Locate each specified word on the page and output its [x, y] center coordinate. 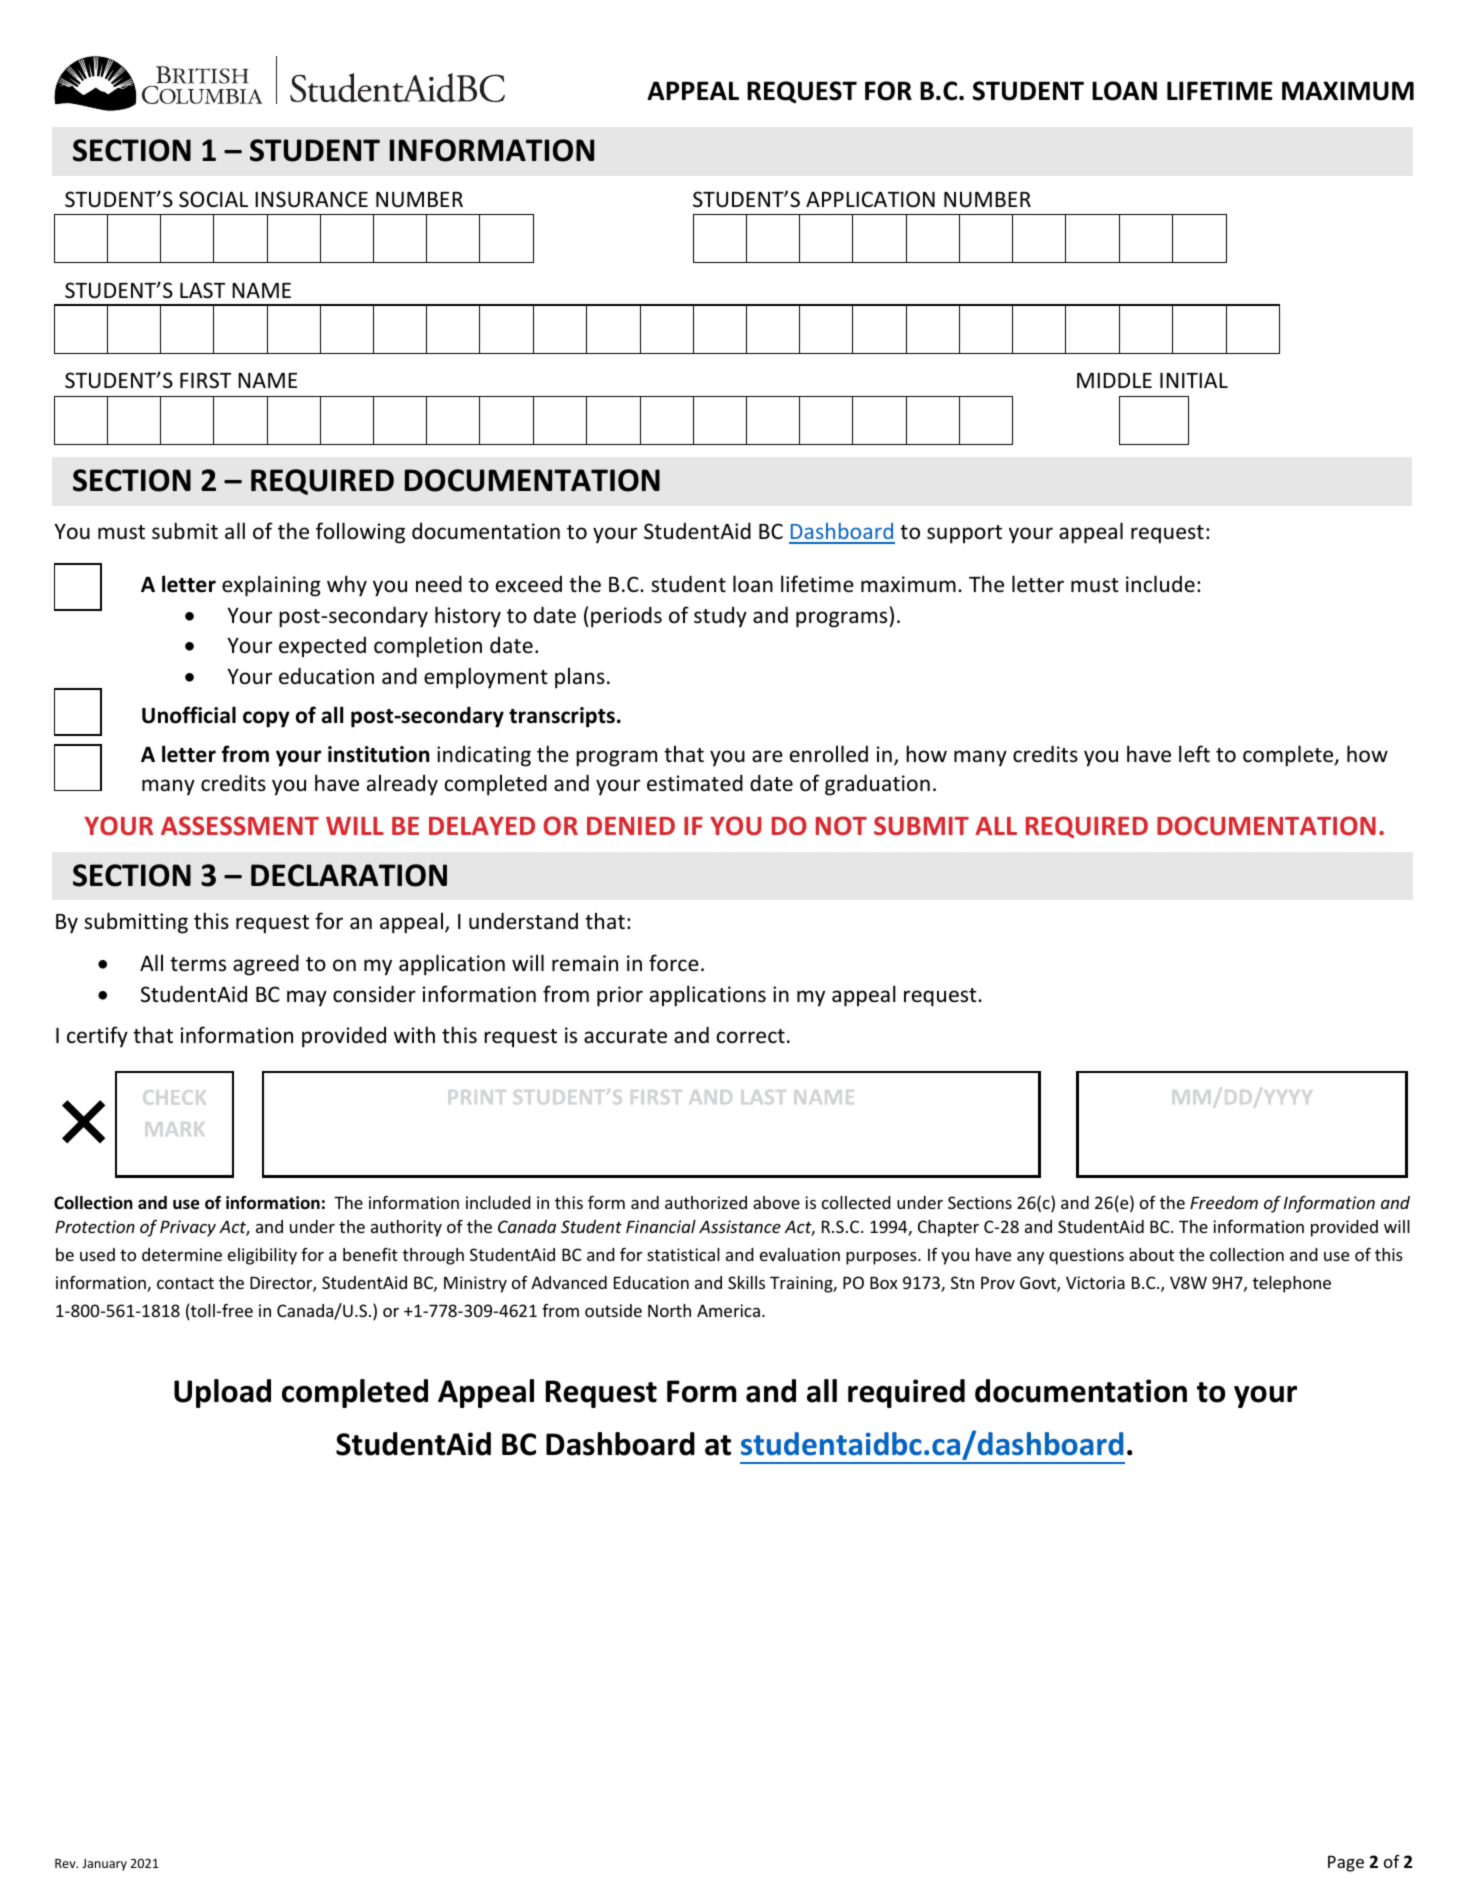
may [307, 998]
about [1151, 1254]
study [720, 617]
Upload [222, 1393]
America [728, 1310]
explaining [271, 586]
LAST [203, 290]
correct [751, 1036]
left [1194, 754]
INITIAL [1194, 380]
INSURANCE [311, 199]
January [104, 1865]
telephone [1292, 1284]
